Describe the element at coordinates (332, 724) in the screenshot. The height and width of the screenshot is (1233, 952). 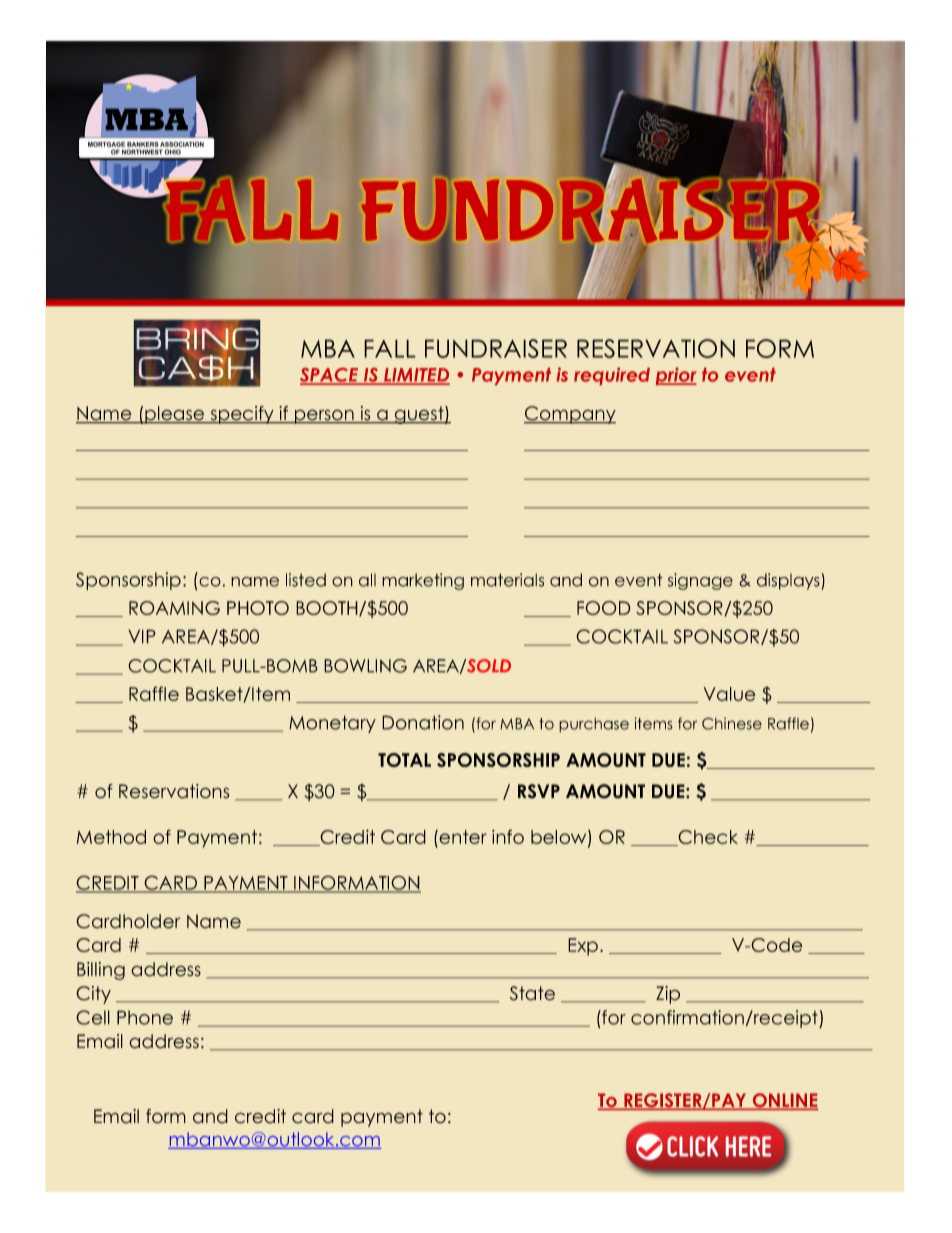
I see `Monetary` at that location.
